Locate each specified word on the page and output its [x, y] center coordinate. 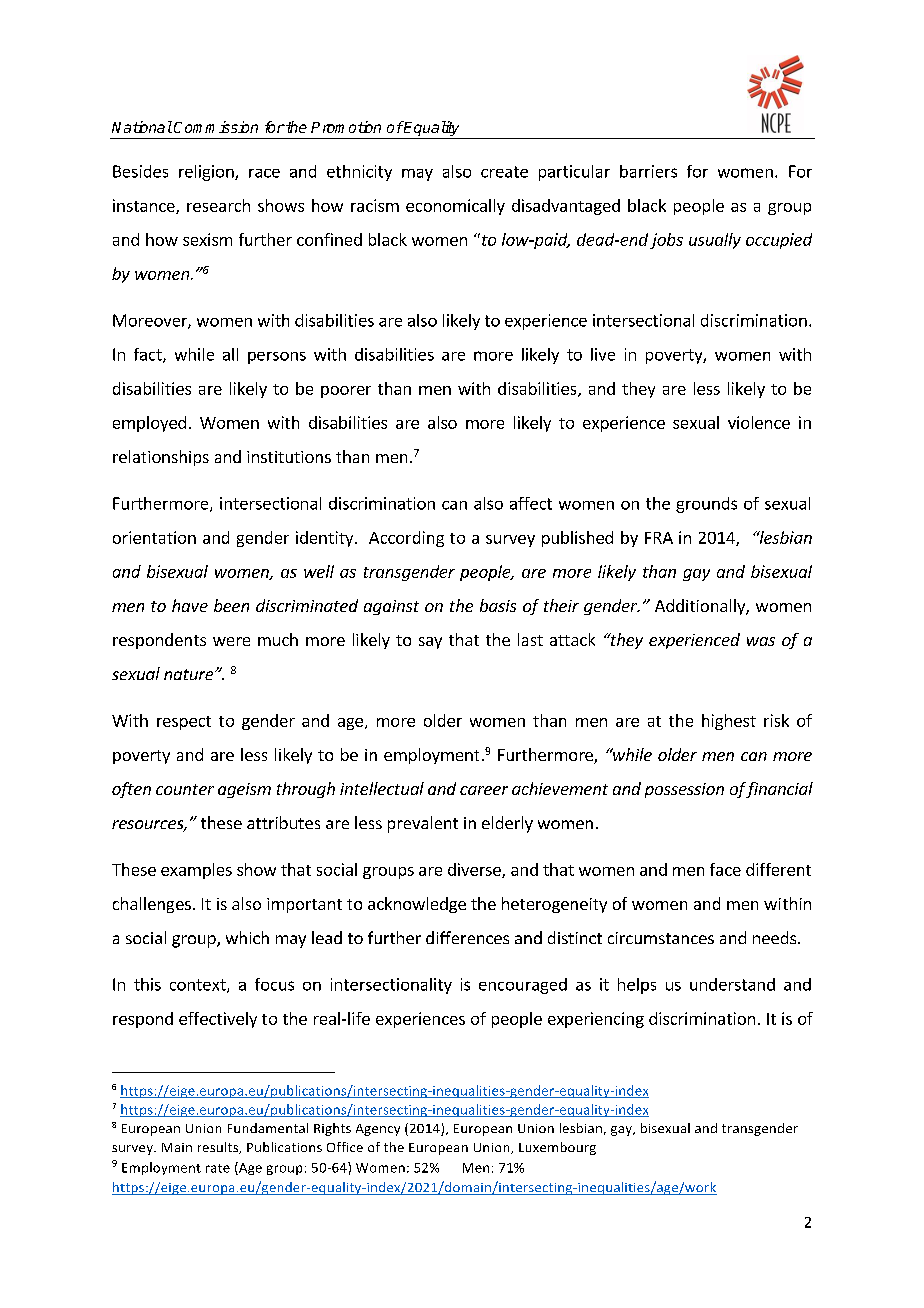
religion [207, 173]
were [231, 641]
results [219, 1148]
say [430, 643]
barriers [648, 171]
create [504, 172]
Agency [378, 1130]
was [761, 641]
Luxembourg [557, 1148]
